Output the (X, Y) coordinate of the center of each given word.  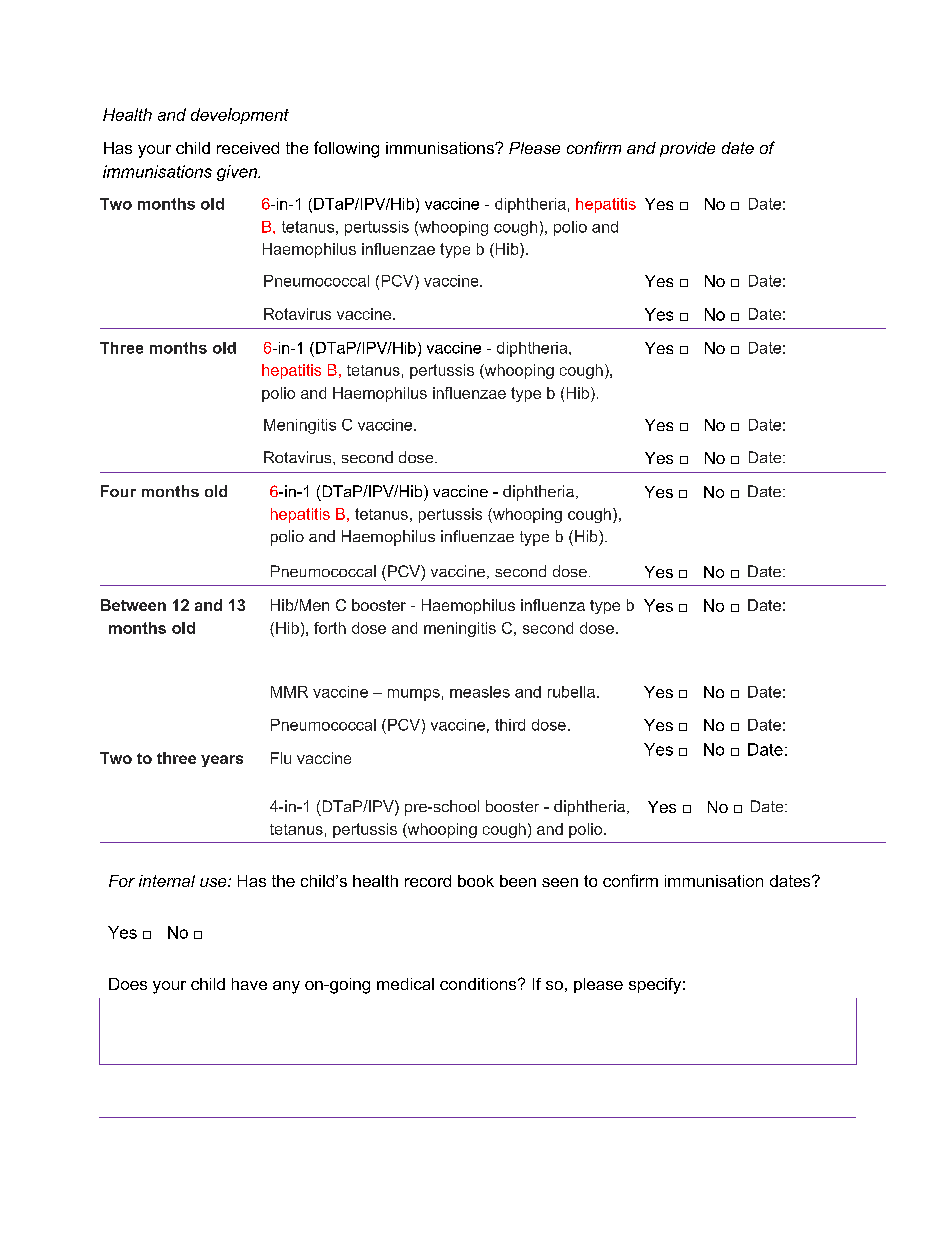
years (222, 761)
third (510, 725)
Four (118, 491)
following (346, 149)
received (248, 148)
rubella (571, 692)
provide (687, 149)
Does (128, 984)
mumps (414, 695)
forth (330, 628)
